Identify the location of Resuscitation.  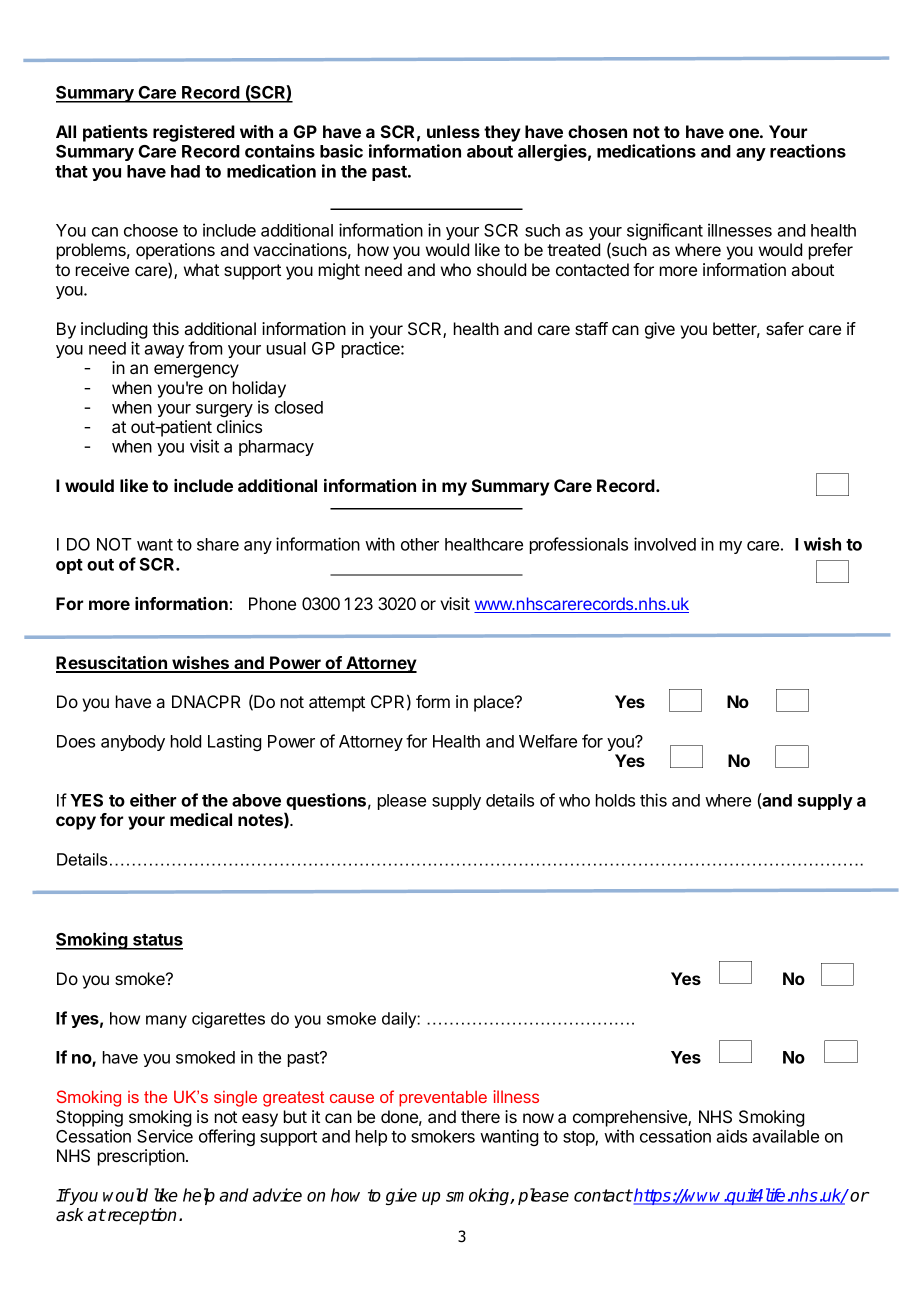
(112, 664).
